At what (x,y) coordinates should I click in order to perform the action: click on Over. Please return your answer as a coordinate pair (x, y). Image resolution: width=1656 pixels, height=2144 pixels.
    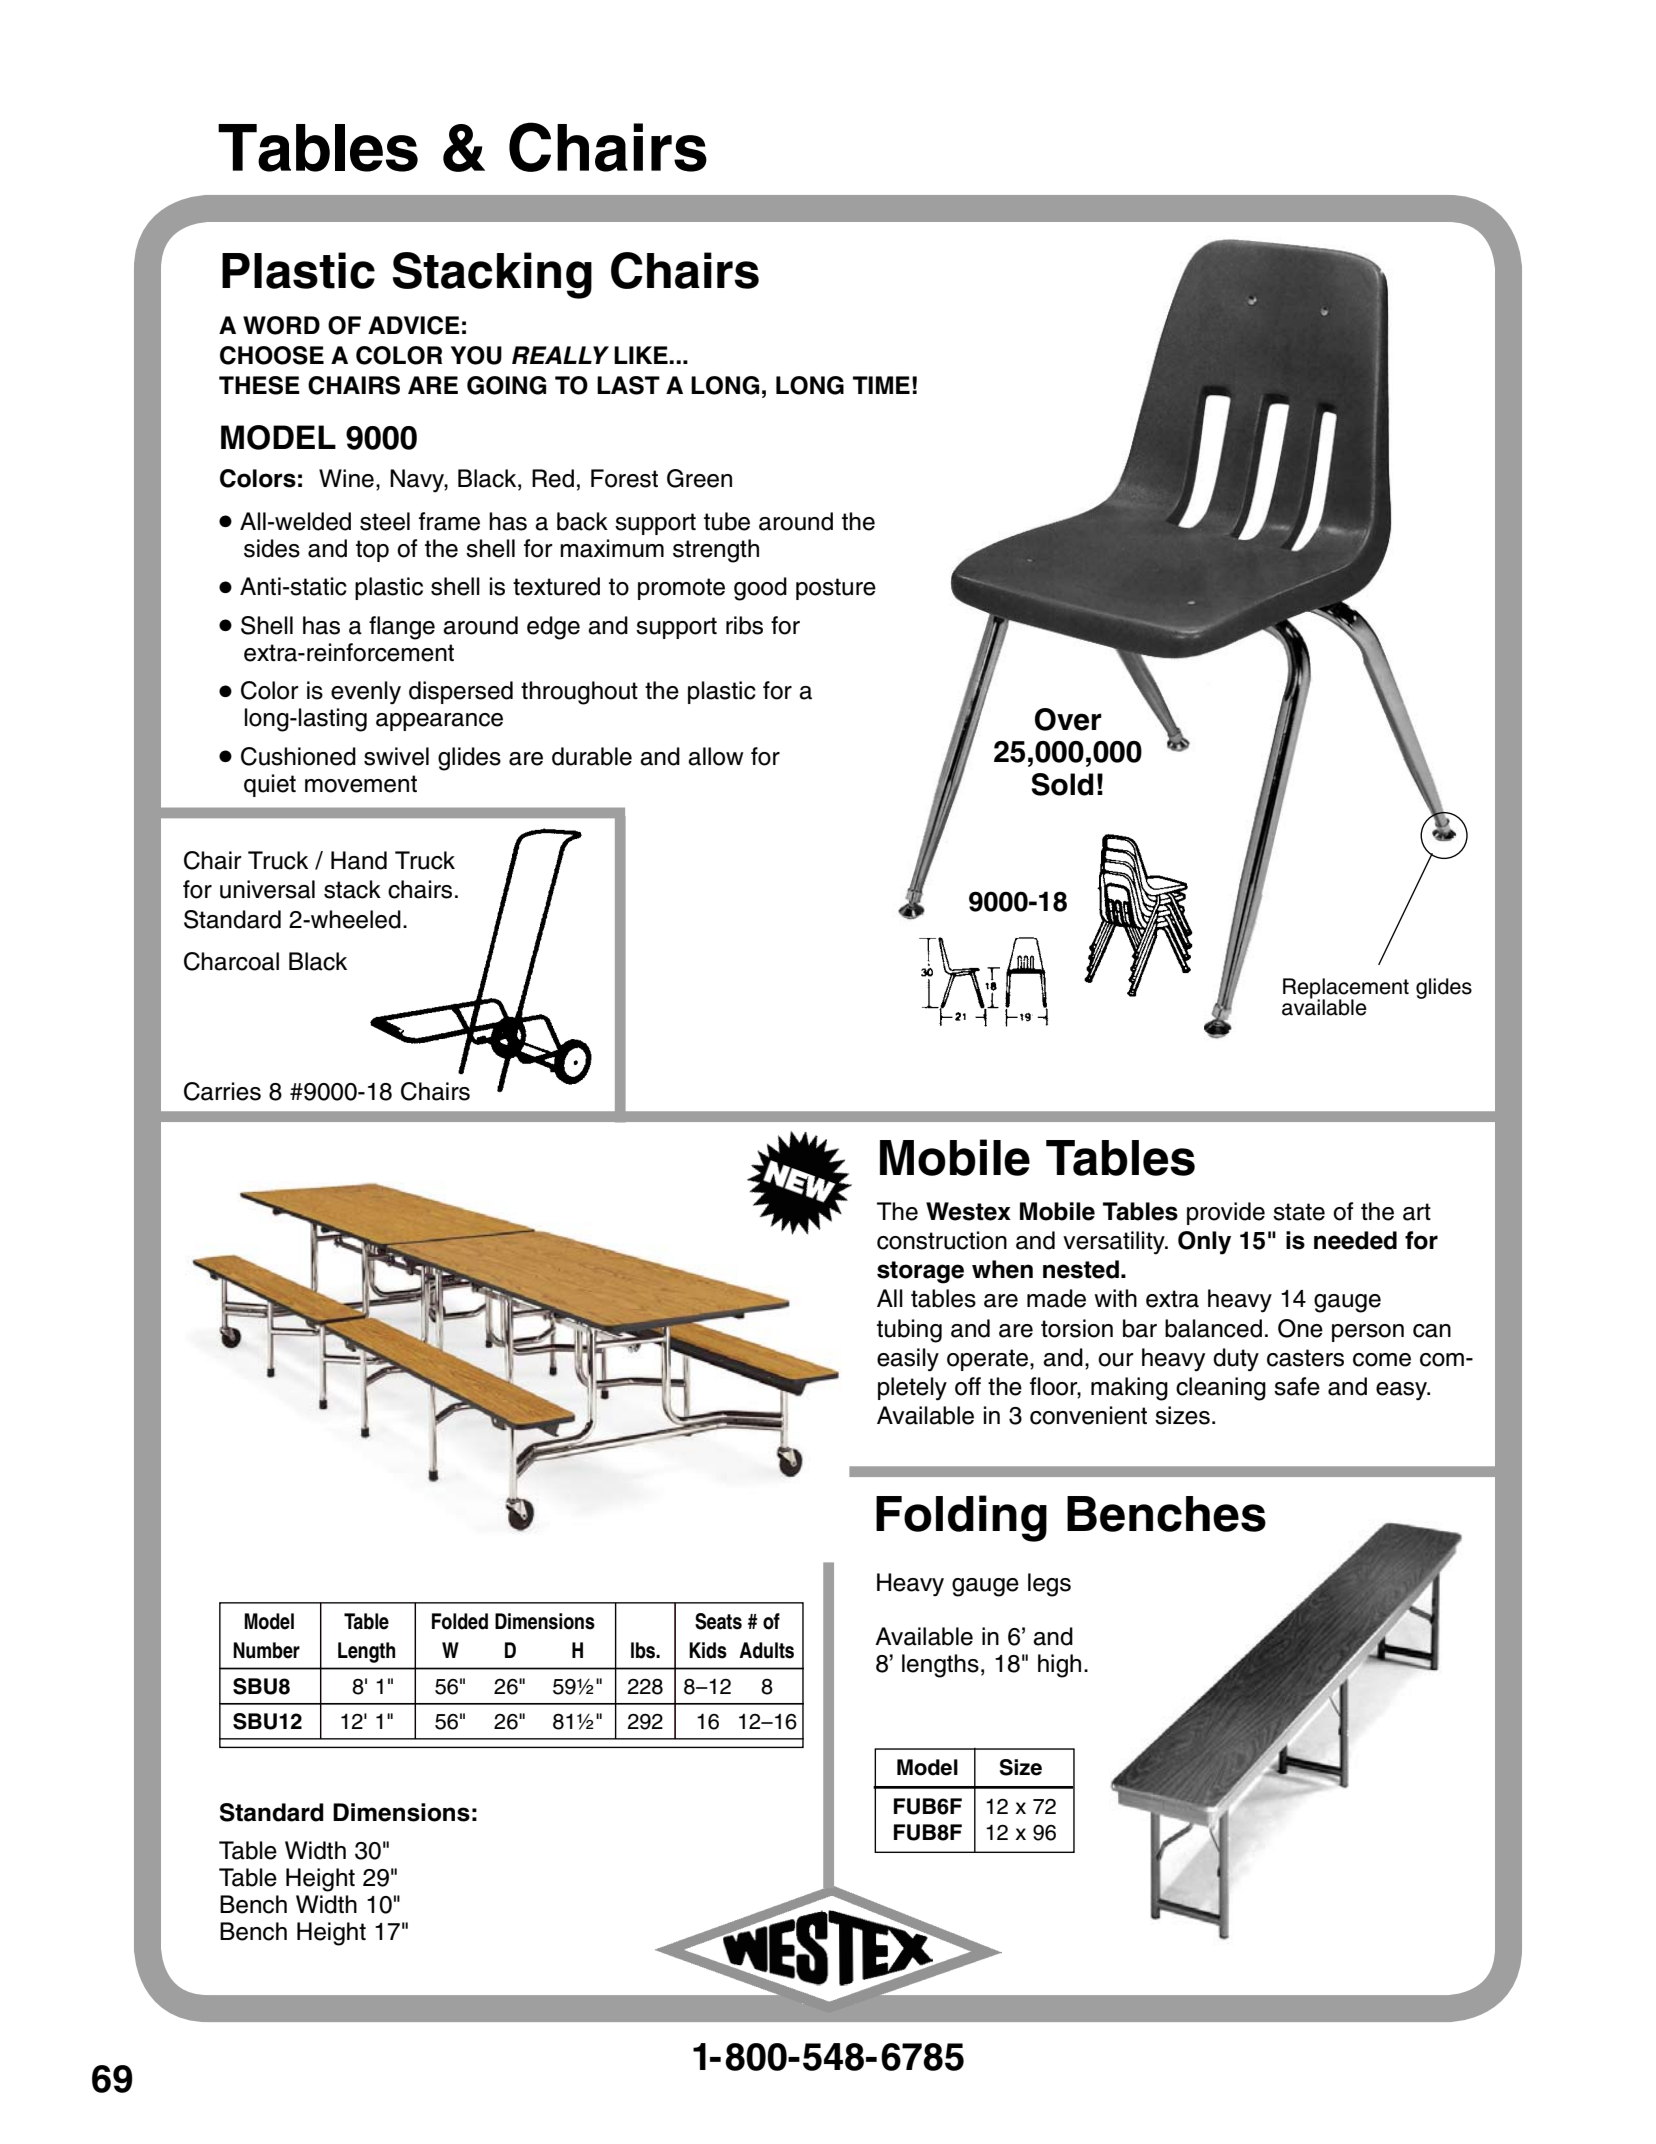
    Looking at the image, I should click on (1068, 719).
